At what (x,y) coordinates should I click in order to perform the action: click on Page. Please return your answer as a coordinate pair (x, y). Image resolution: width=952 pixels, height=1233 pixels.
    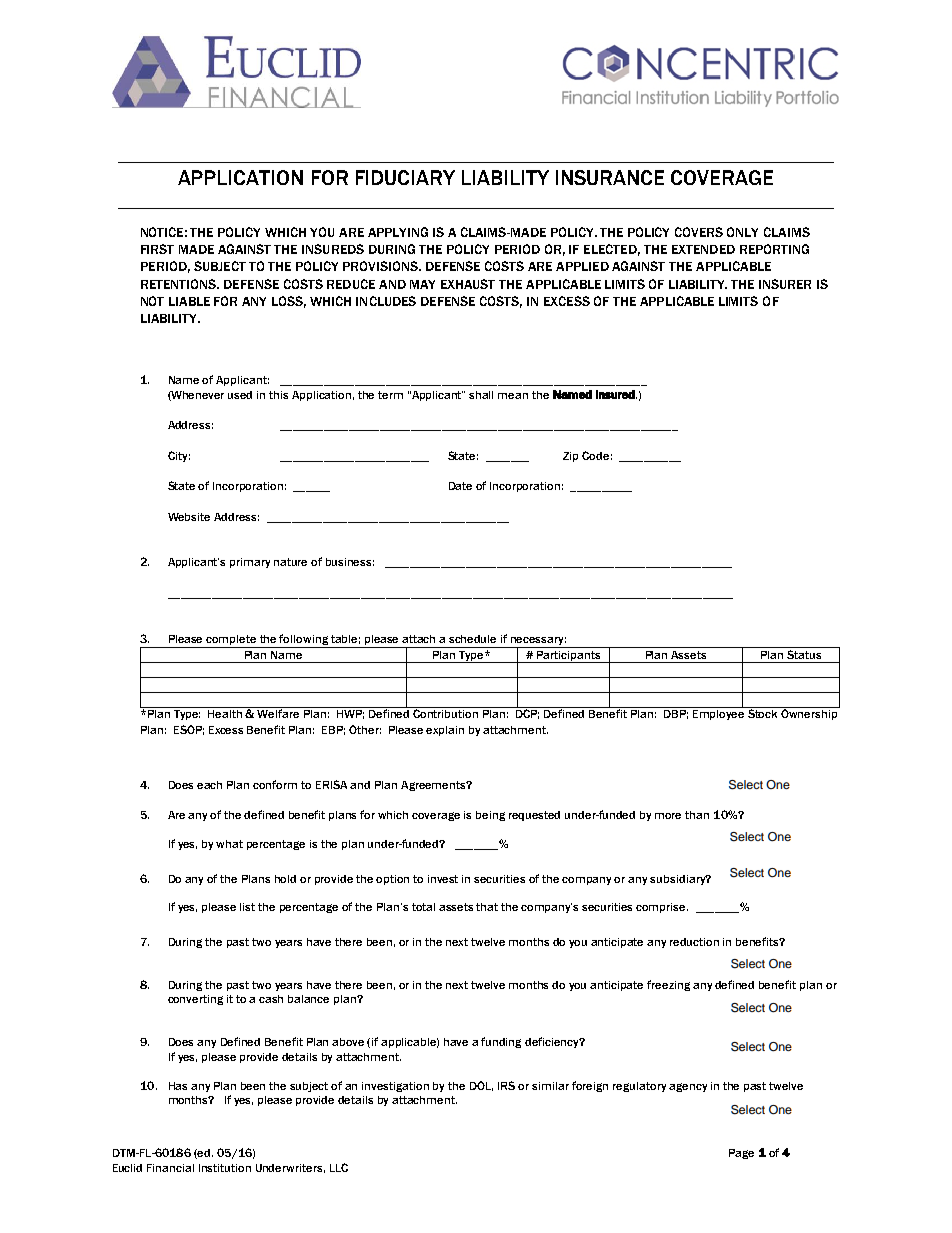
    Looking at the image, I should click on (741, 1154).
